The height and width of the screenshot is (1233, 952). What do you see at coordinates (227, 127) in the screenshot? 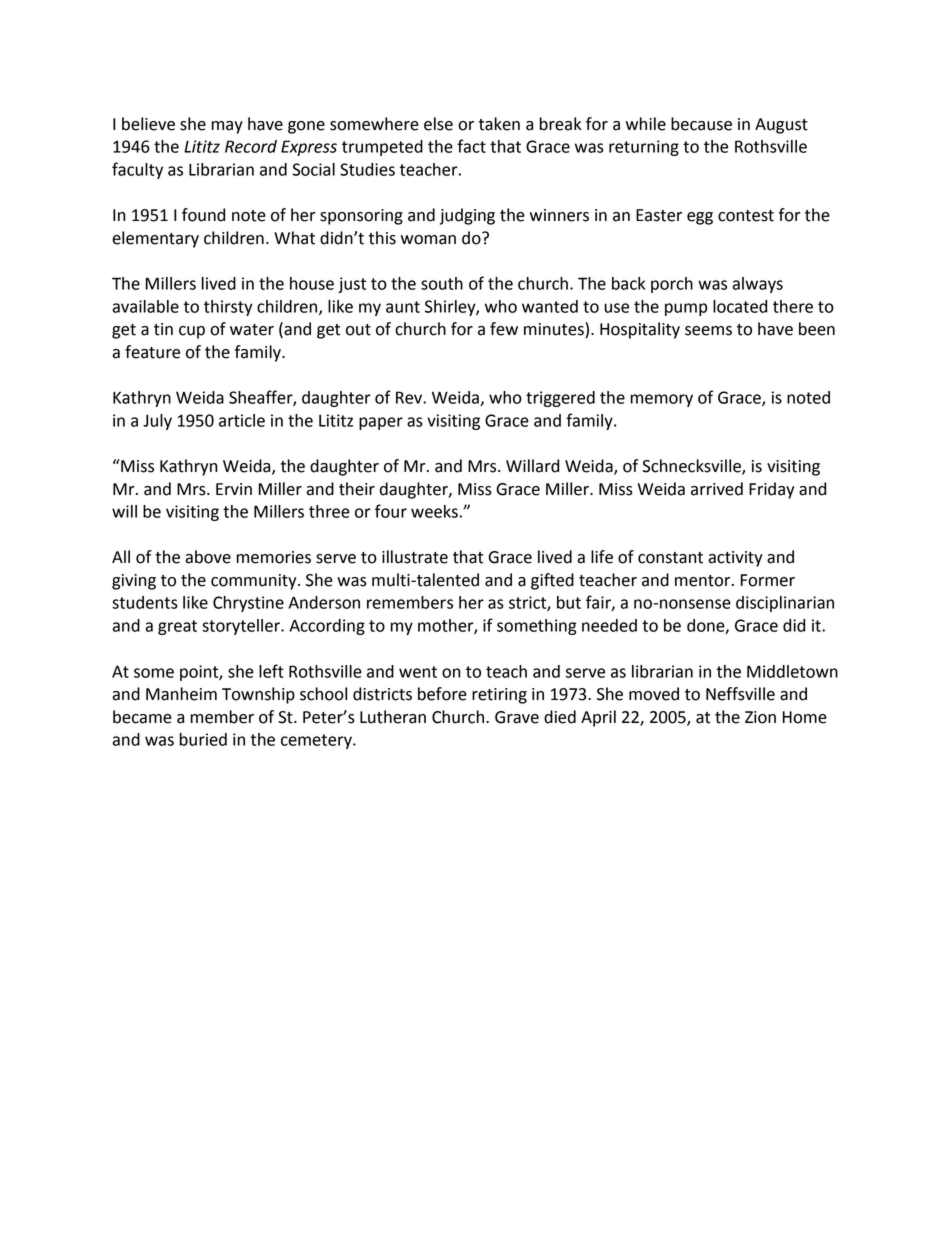
I see `may` at bounding box center [227, 127].
